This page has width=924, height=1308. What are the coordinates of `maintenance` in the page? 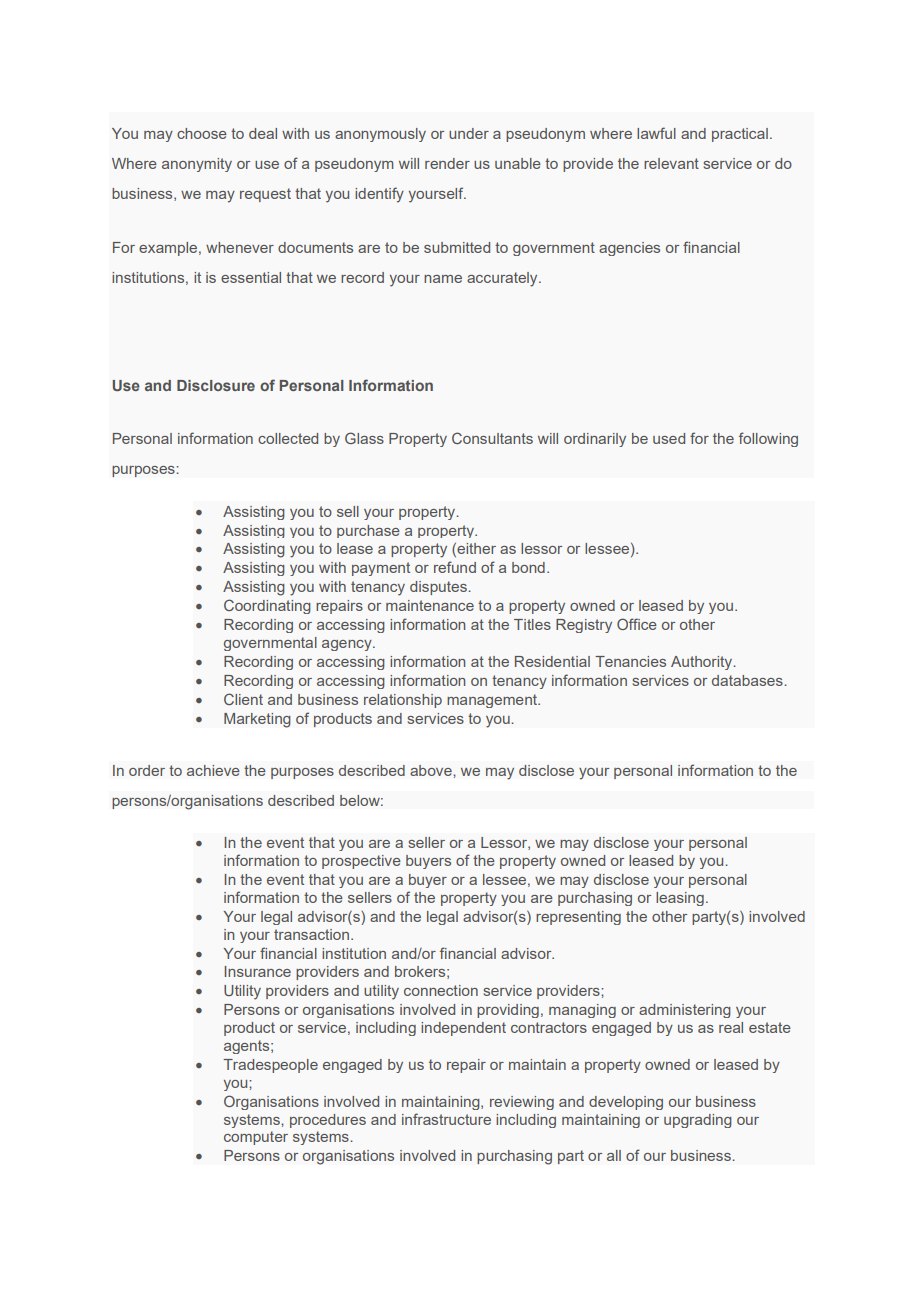 It's located at (430, 605).
